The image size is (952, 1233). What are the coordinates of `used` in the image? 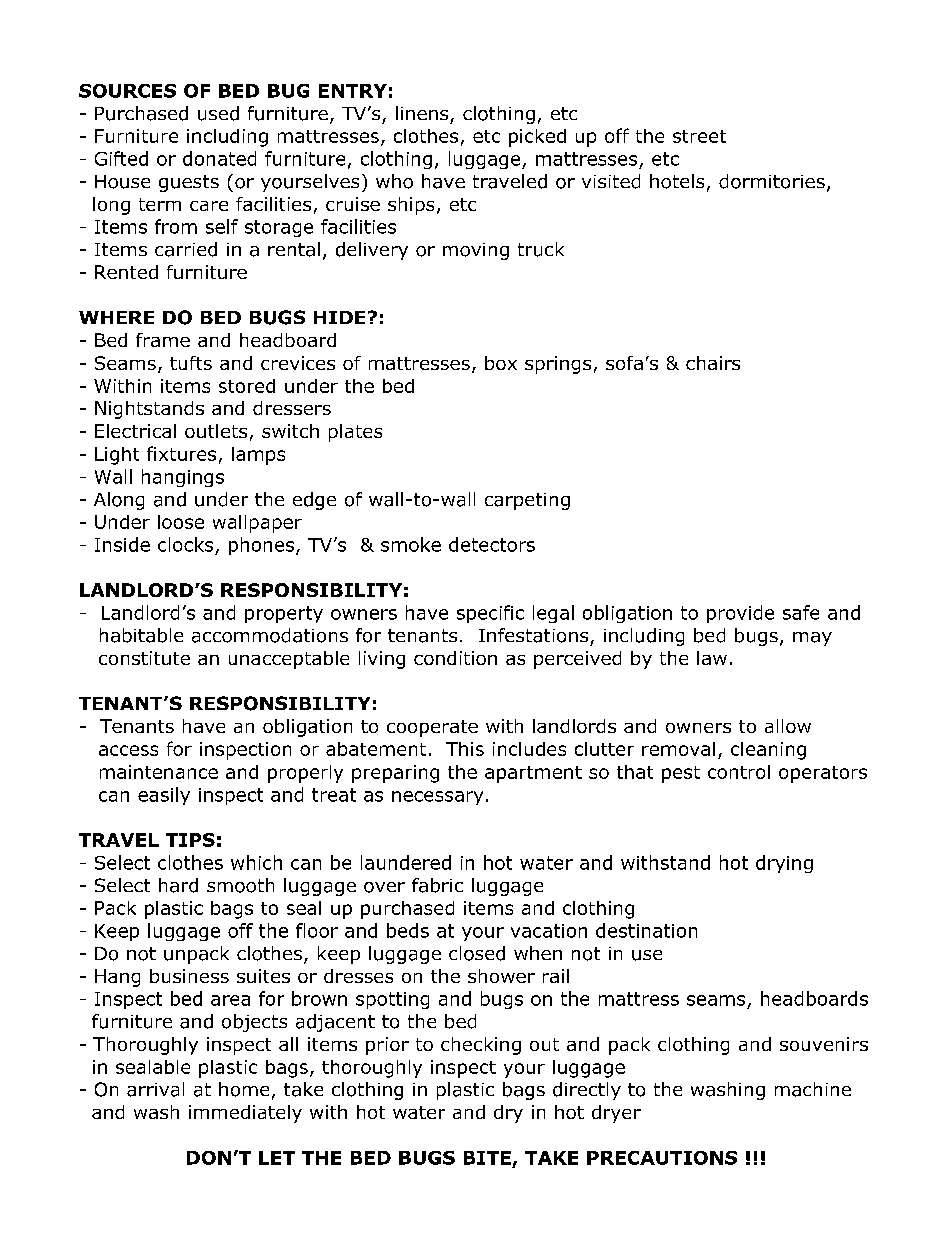 It's located at (218, 113).
